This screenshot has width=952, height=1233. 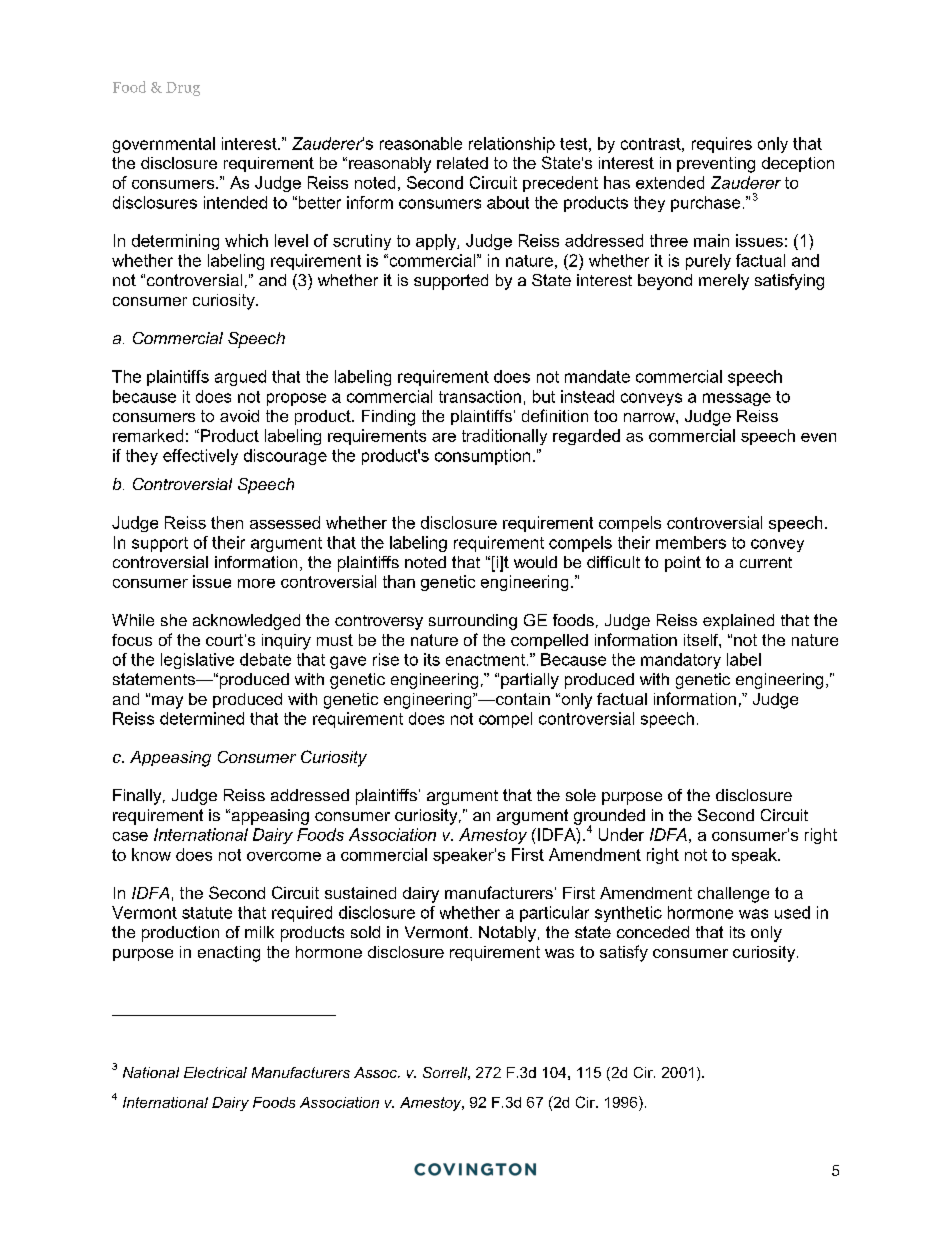 I want to click on requires, so click(x=722, y=145).
